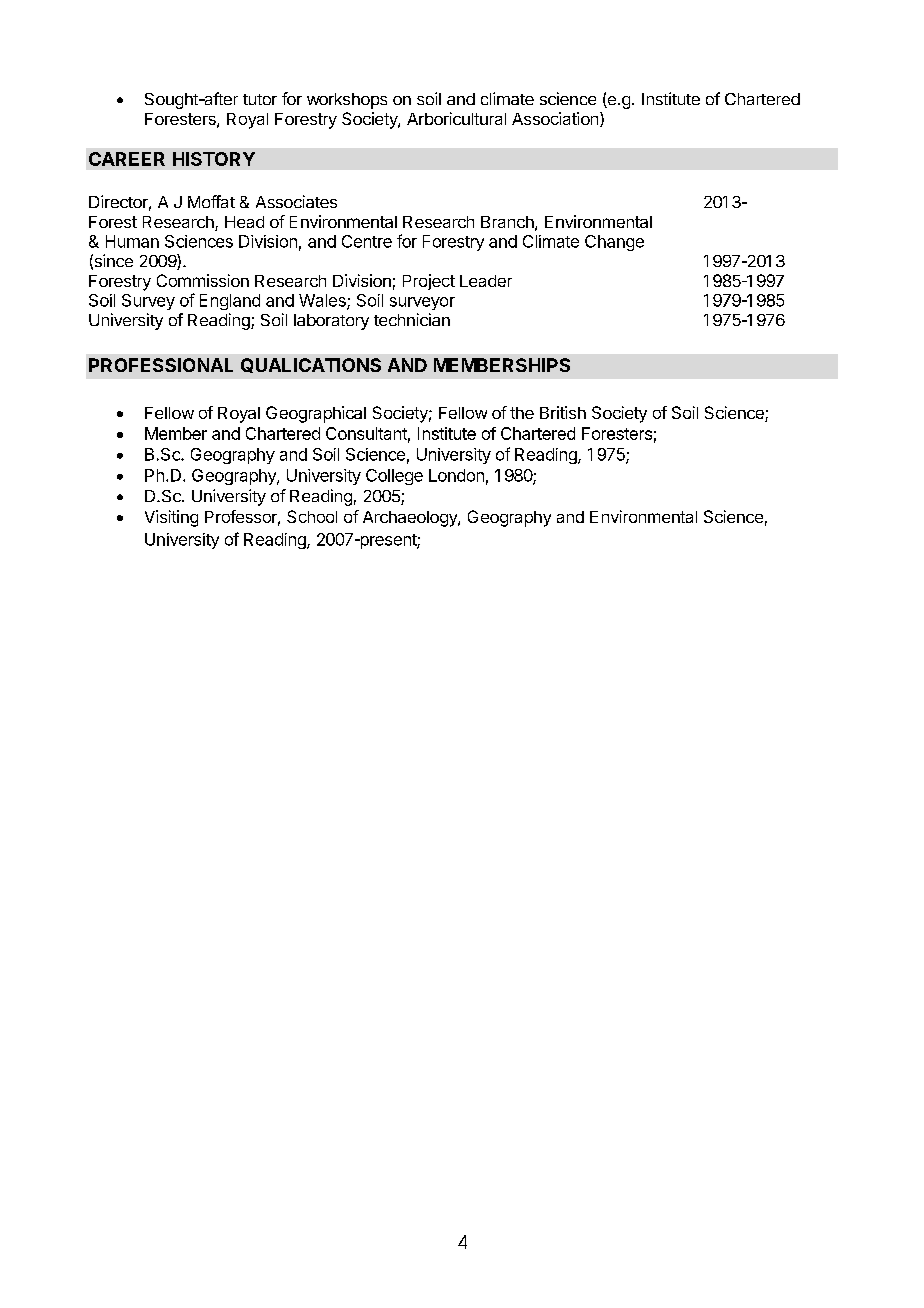 The height and width of the document is (1308, 924). I want to click on Human, so click(132, 241).
